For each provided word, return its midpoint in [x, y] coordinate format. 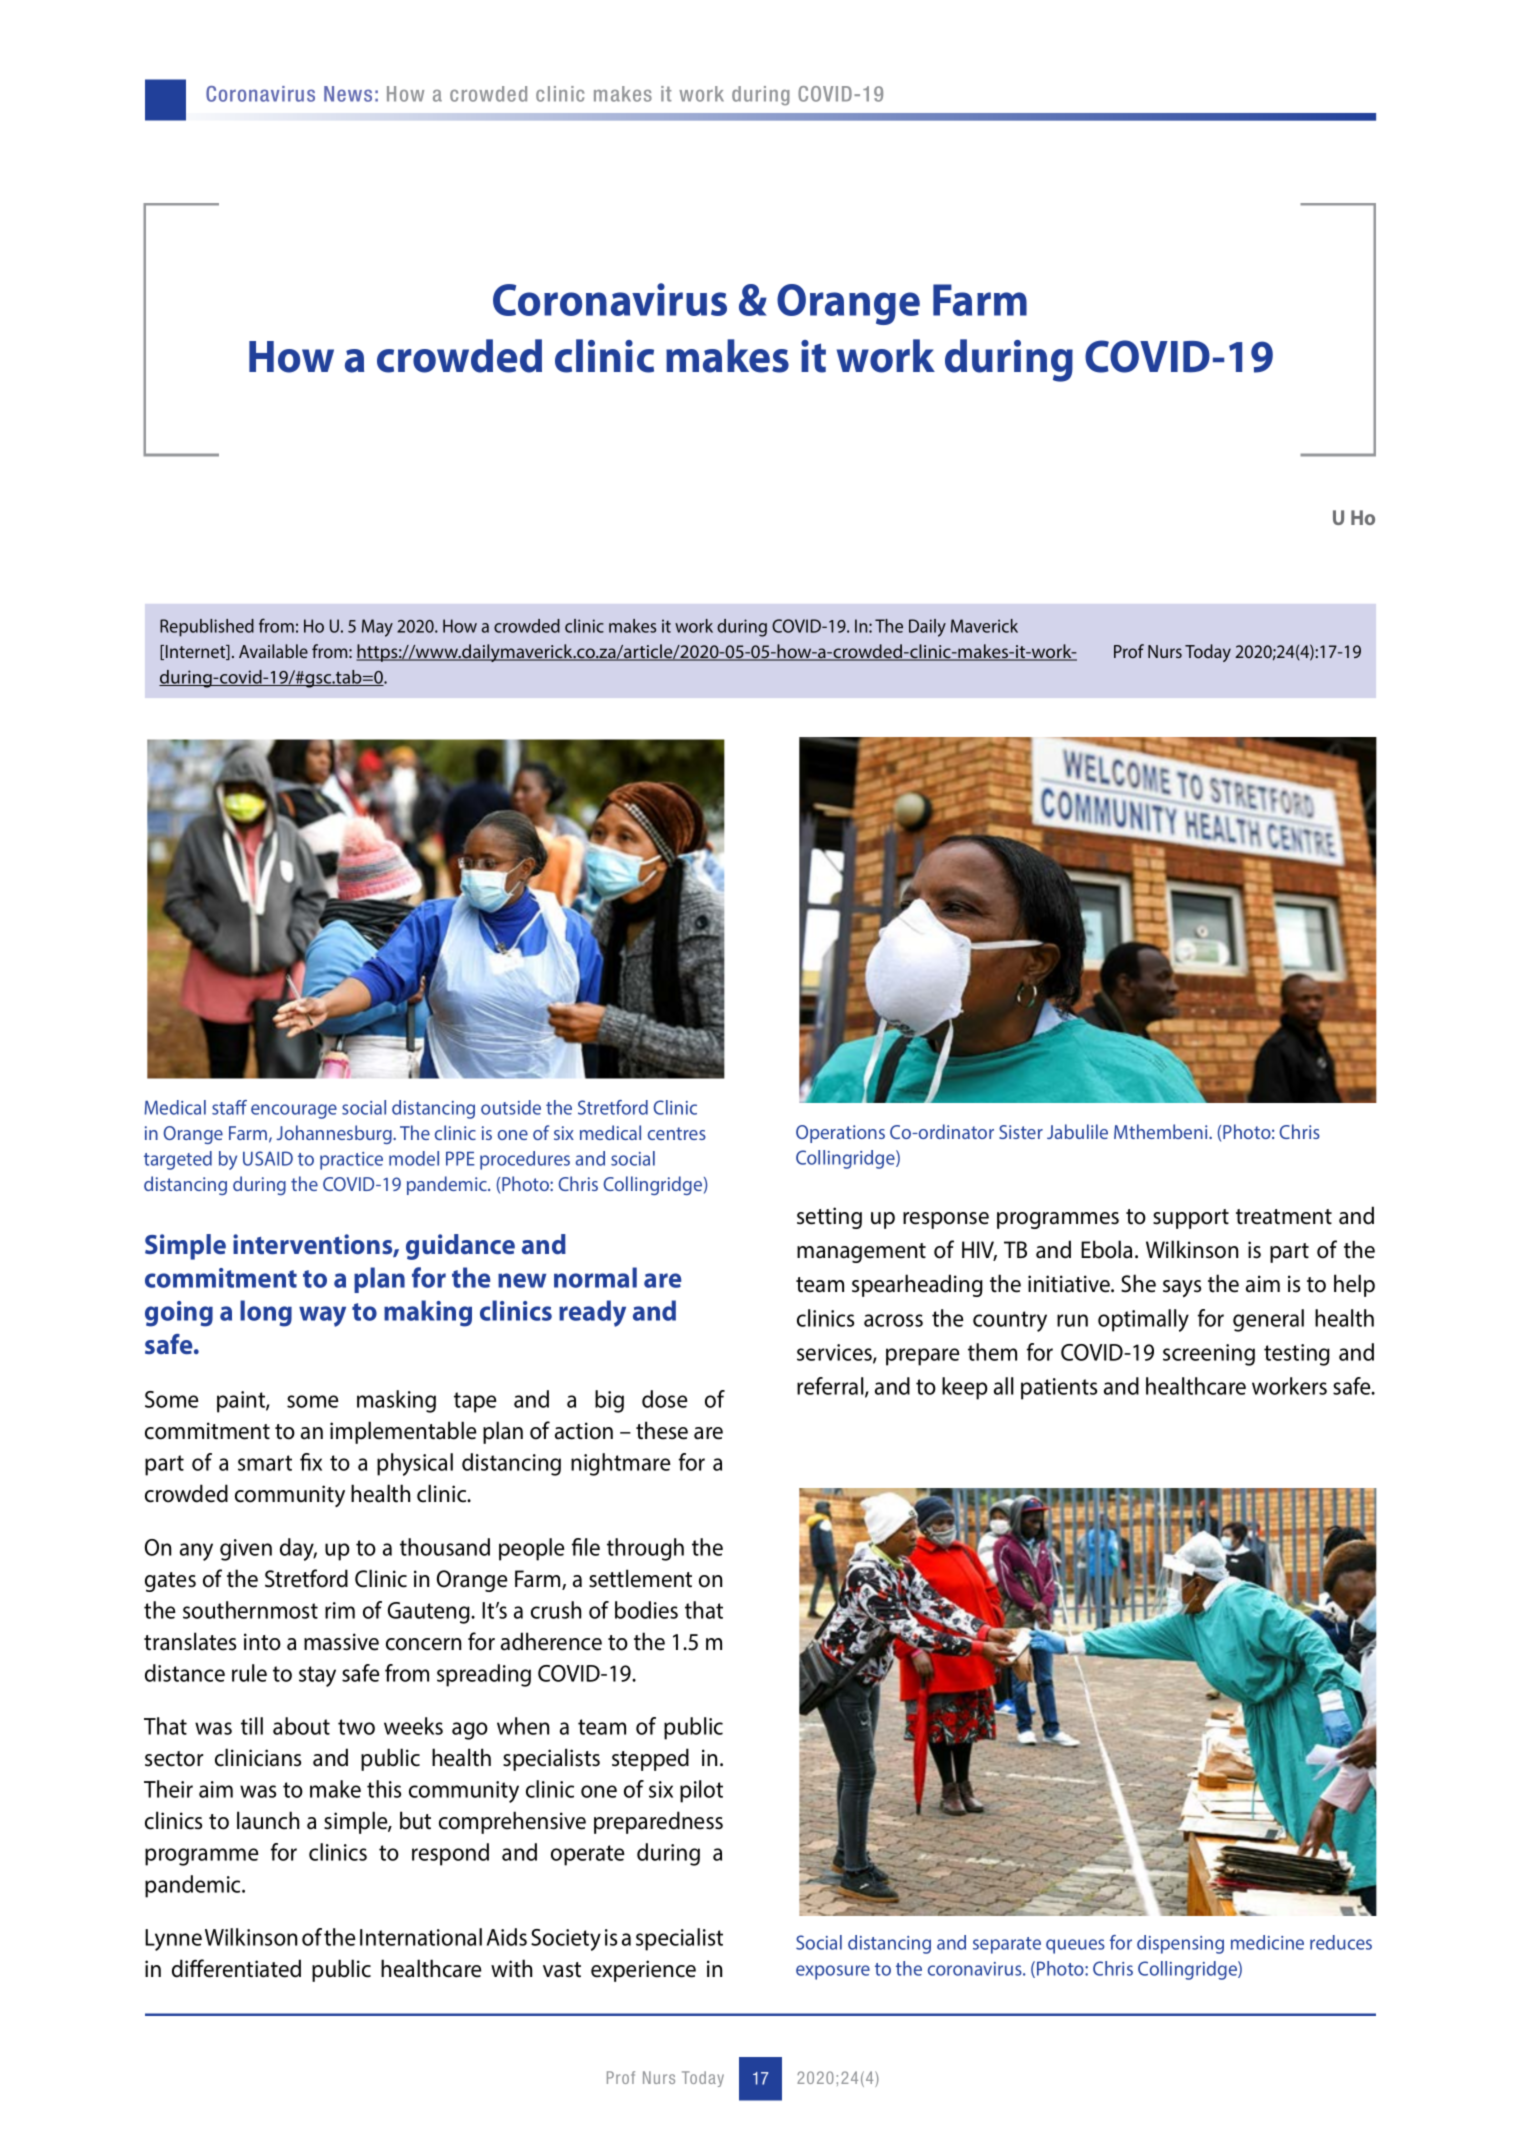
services [835, 1353]
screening [1209, 1355]
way [322, 1316]
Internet [195, 652]
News [348, 94]
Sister [1021, 1132]
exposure [833, 1972]
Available [273, 651]
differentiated [236, 1968]
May [377, 628]
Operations [840, 1134]
